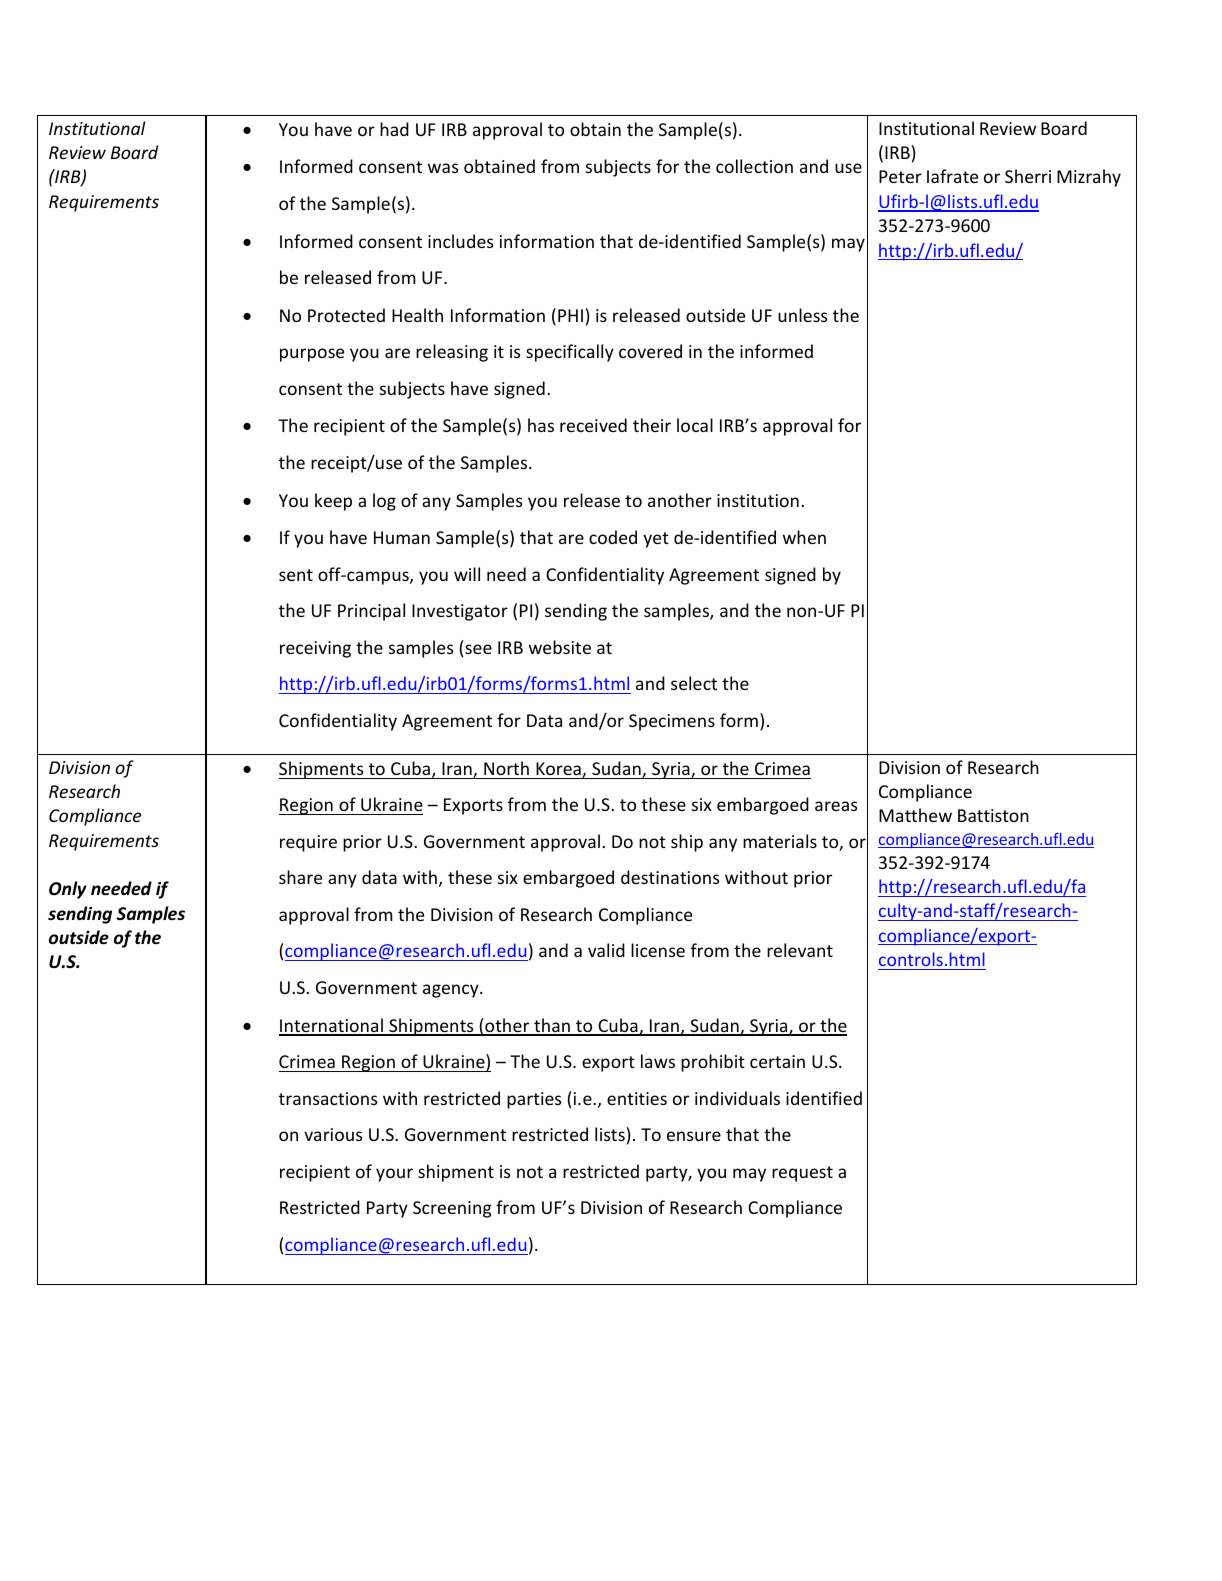 The image size is (1222, 1581). Describe the element at coordinates (800, 950) in the image. I see `relevant` at that location.
